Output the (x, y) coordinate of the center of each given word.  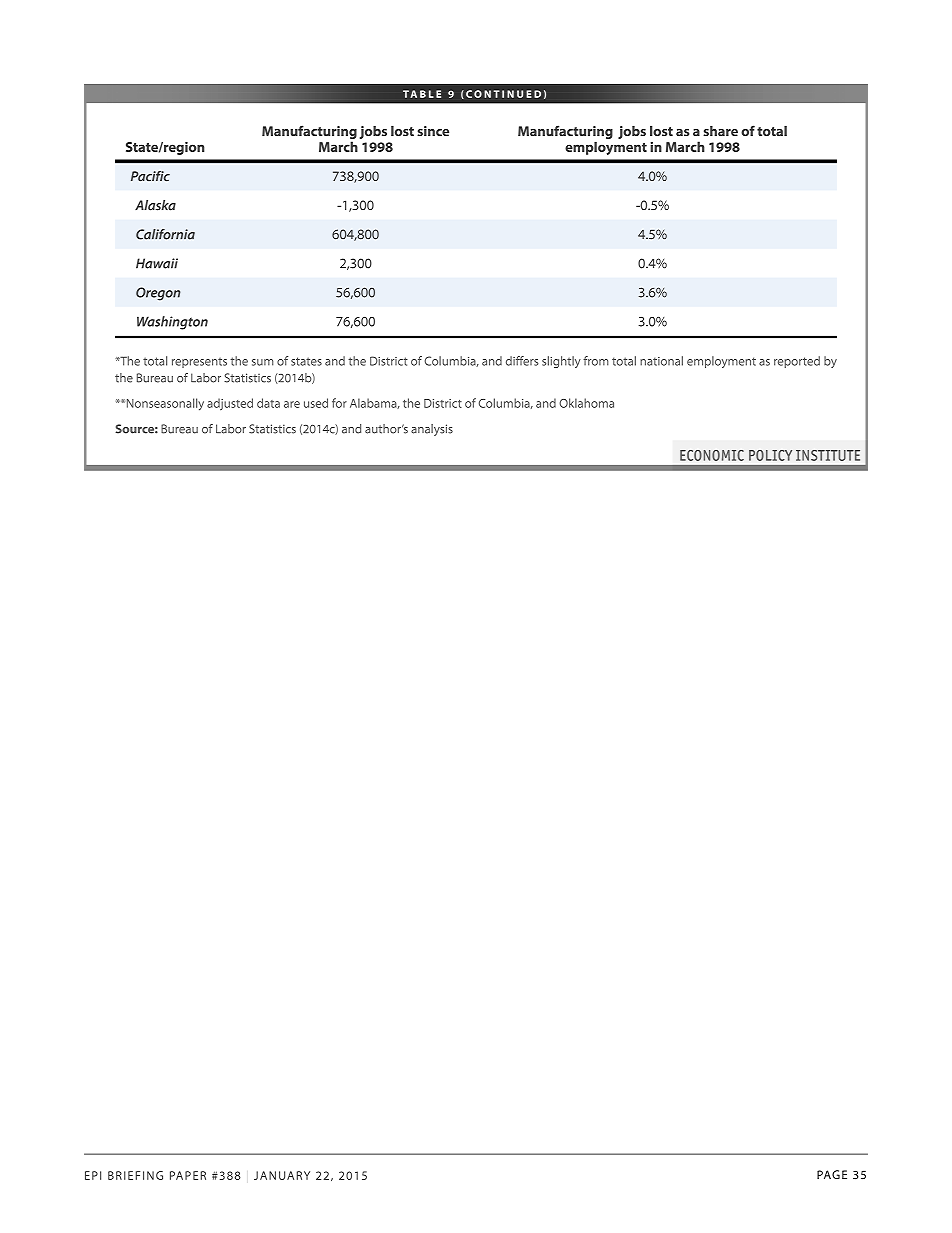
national (661, 361)
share (720, 131)
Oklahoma (586, 403)
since (433, 131)
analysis (432, 430)
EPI (93, 1175)
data (268, 403)
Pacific (150, 176)
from (596, 361)
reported (797, 362)
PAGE (832, 1174)
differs (522, 361)
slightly (561, 362)
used (316, 403)
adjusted (230, 404)
